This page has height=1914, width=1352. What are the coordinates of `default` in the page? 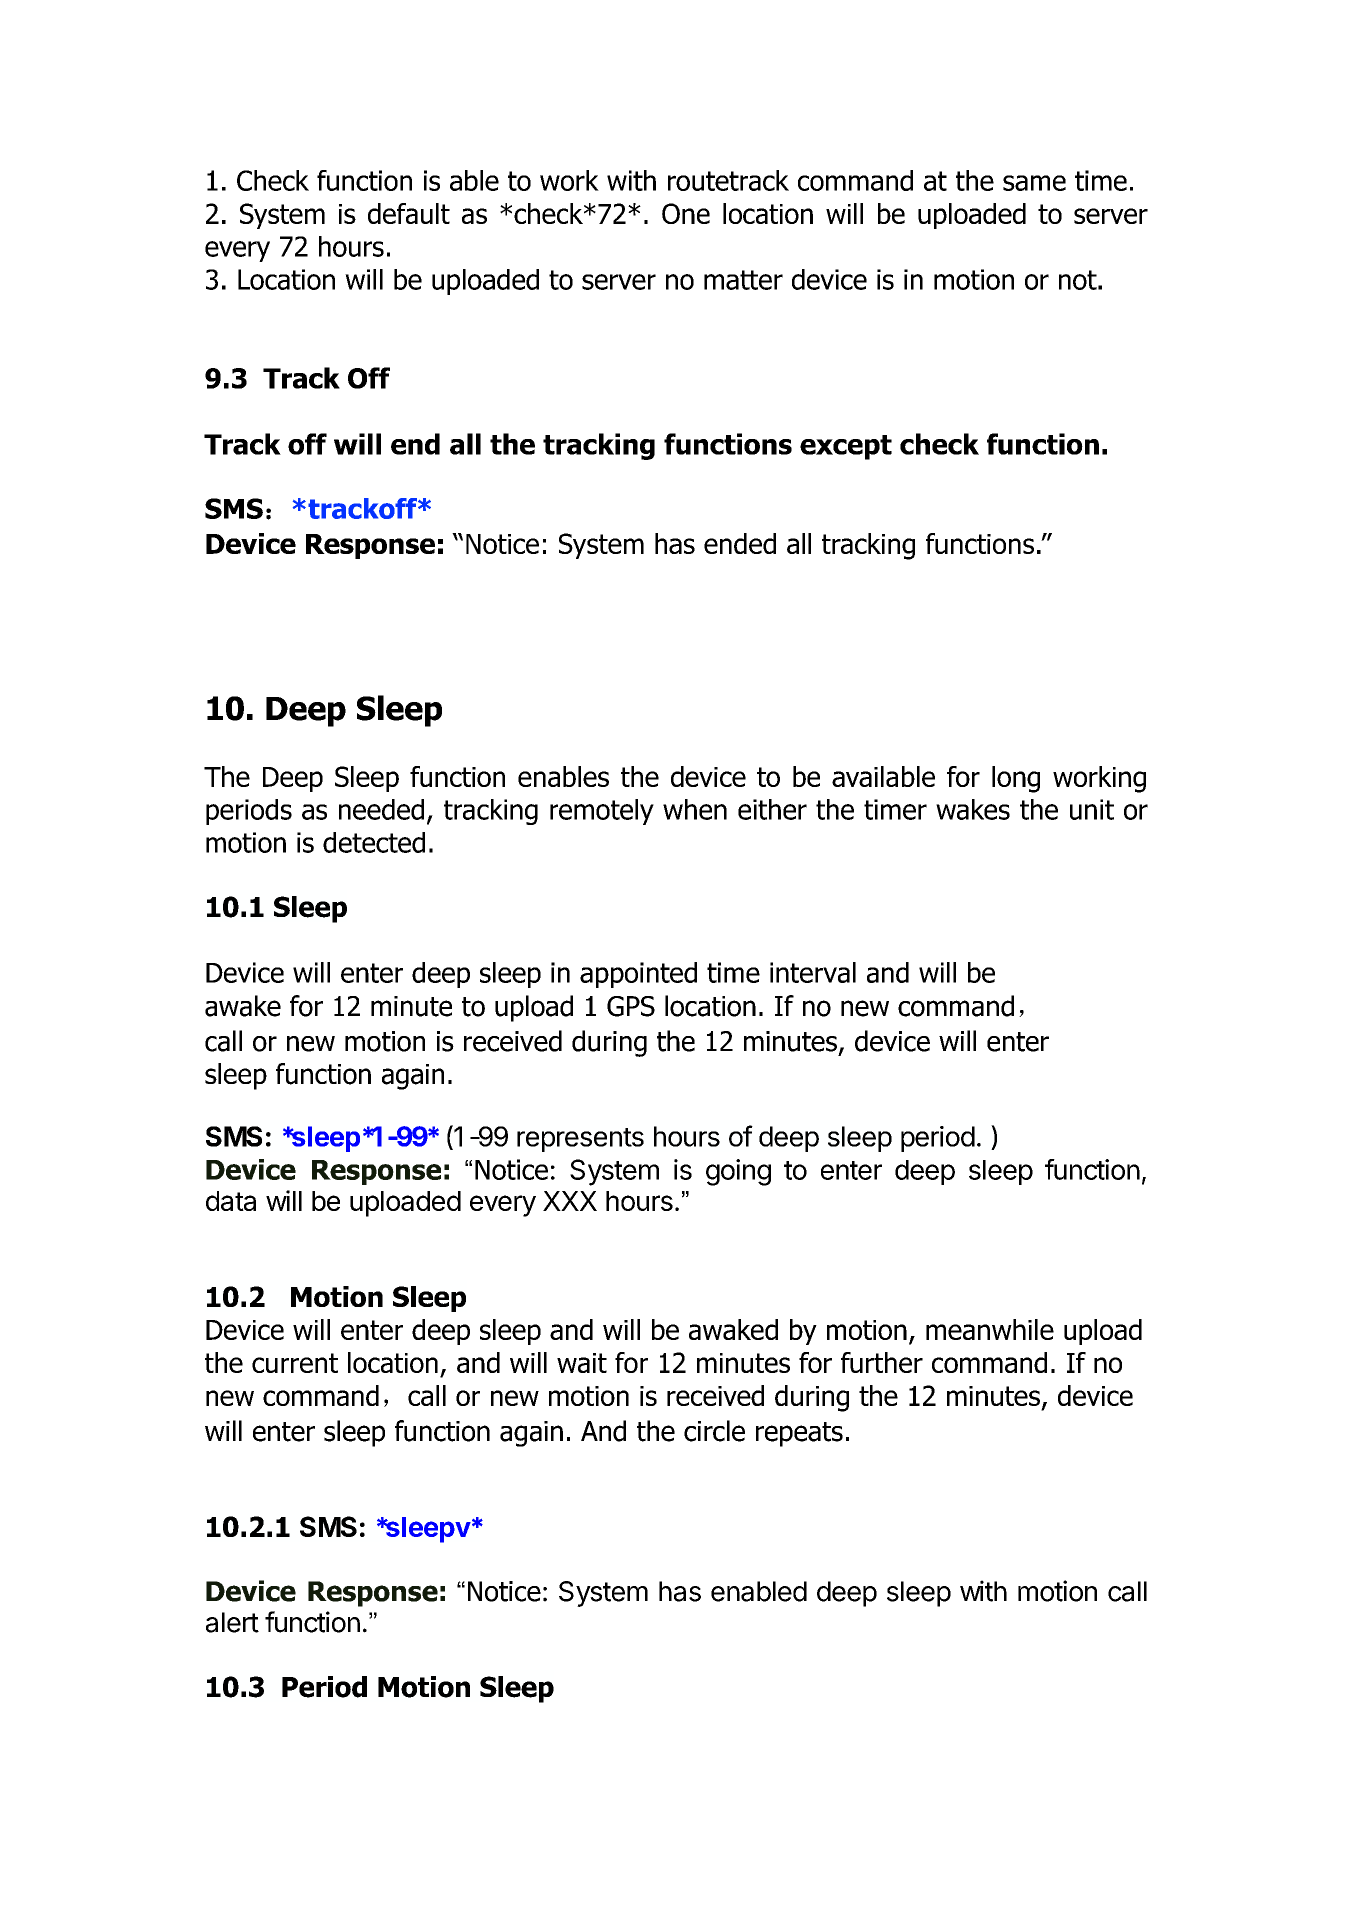 It's located at (409, 213).
